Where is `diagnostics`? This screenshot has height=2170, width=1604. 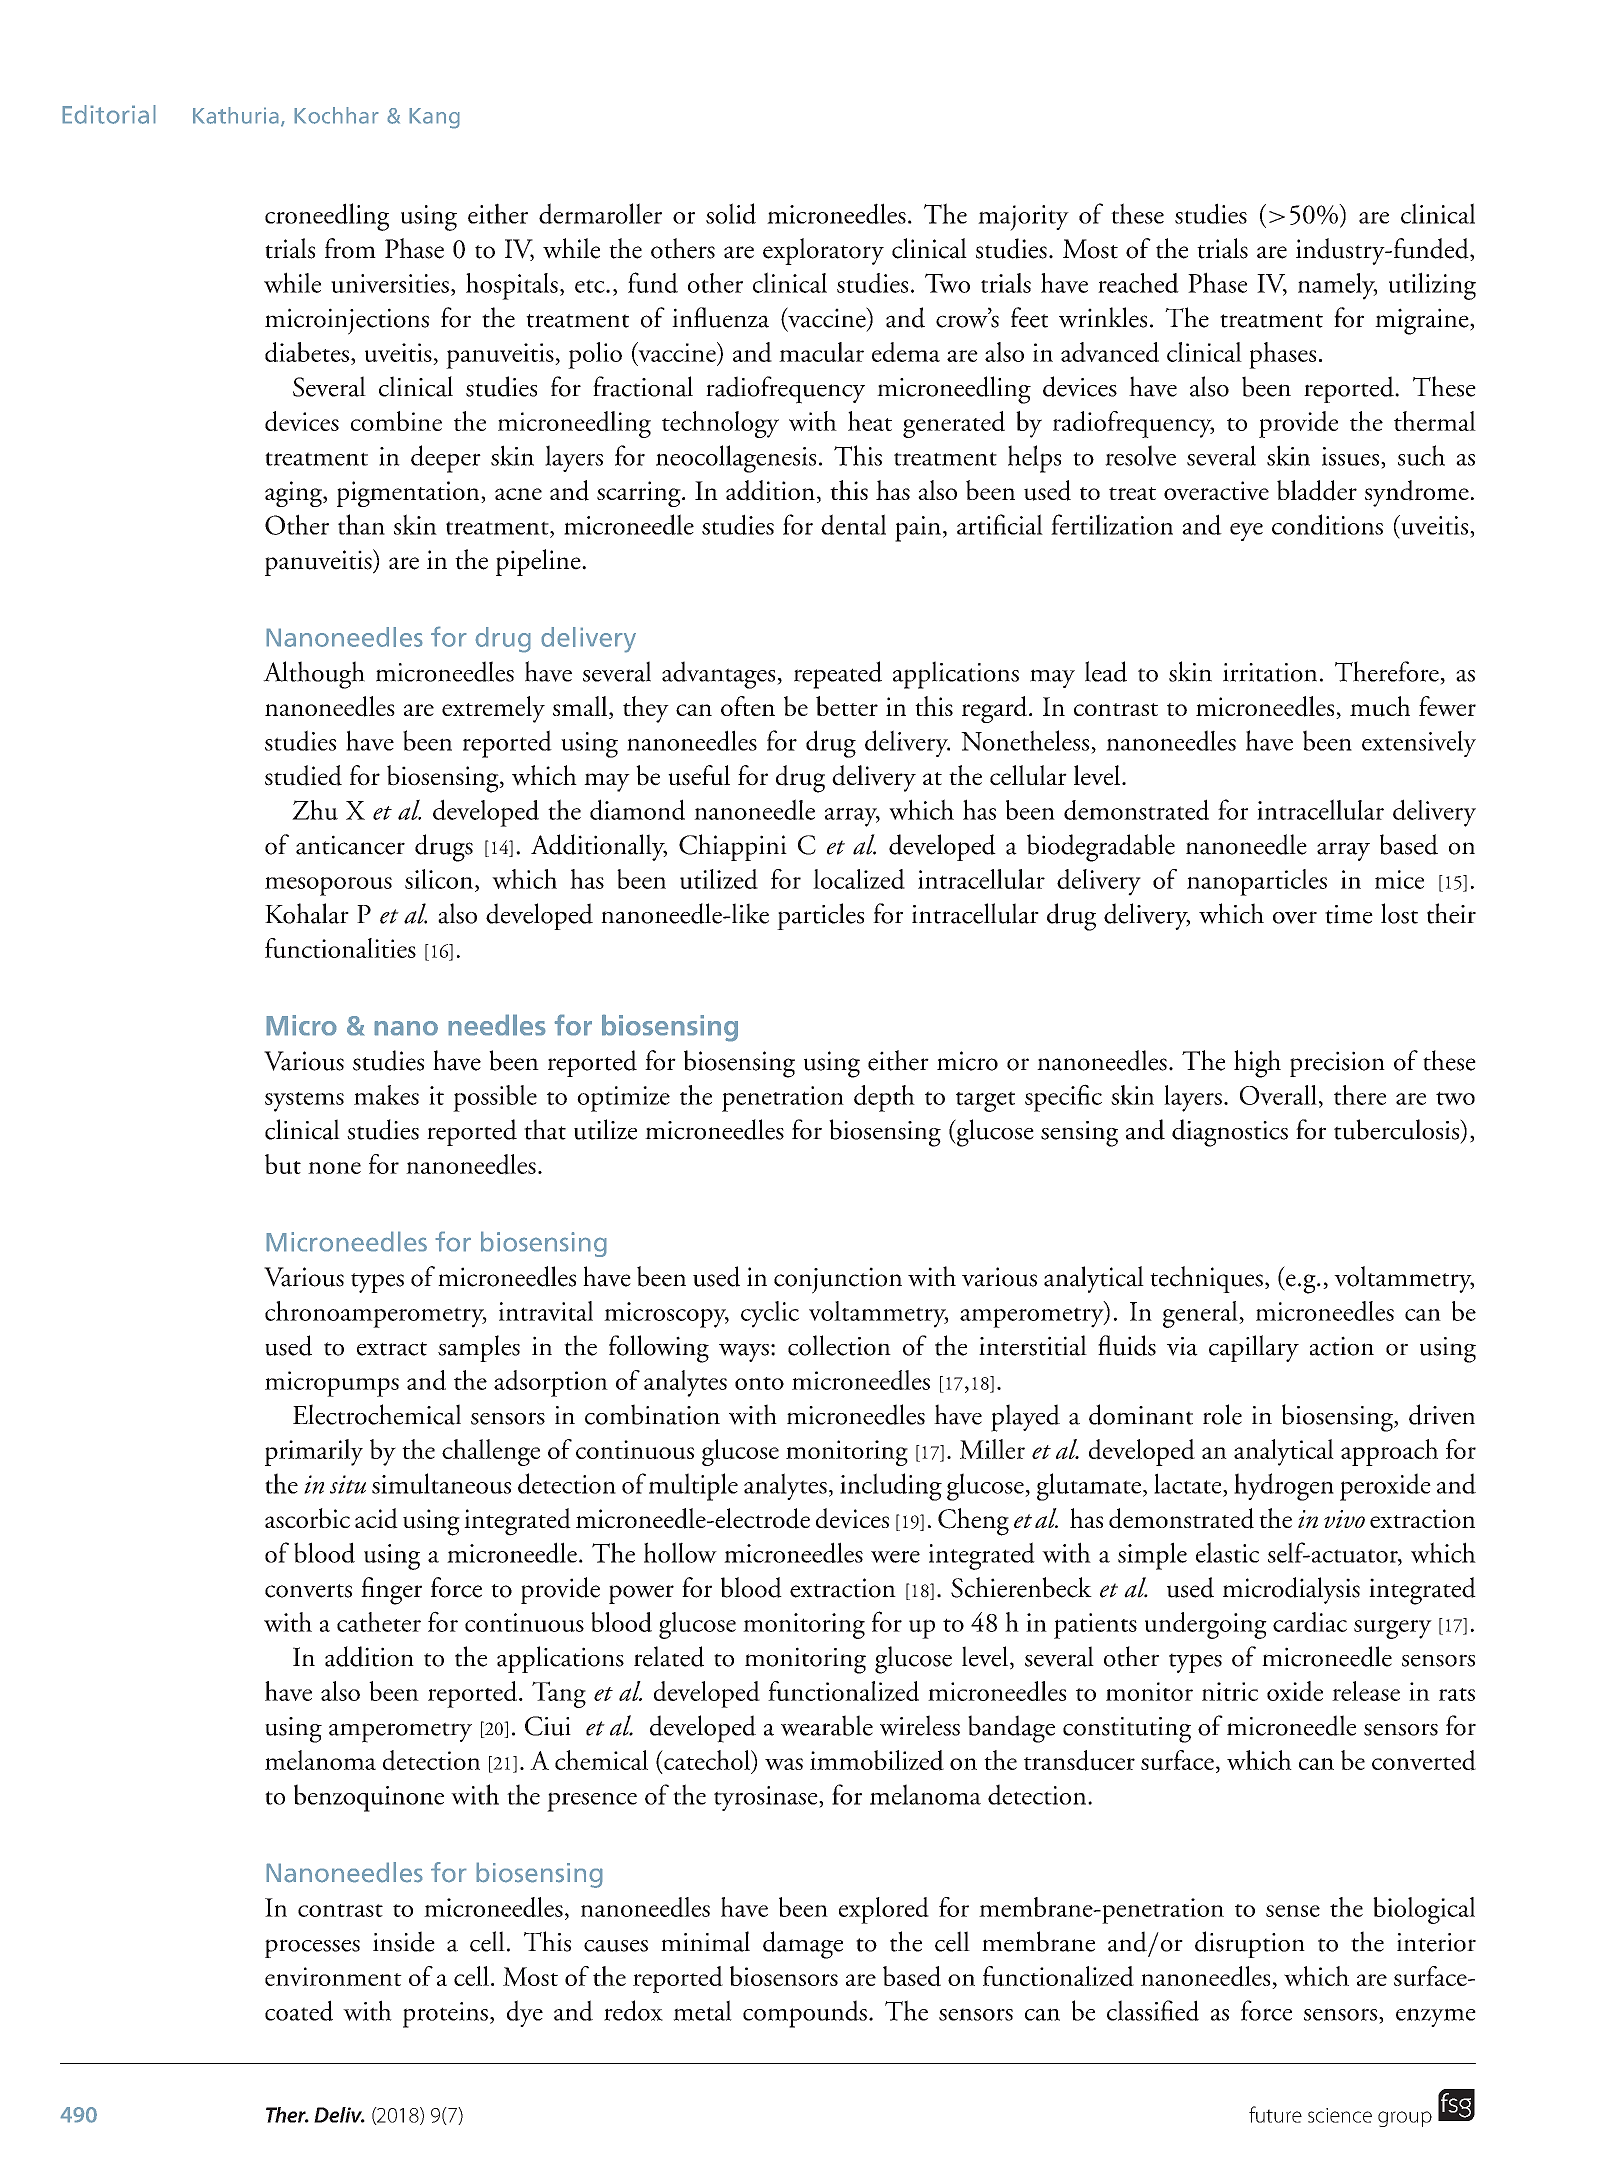 diagnostics is located at coordinates (1230, 1133).
